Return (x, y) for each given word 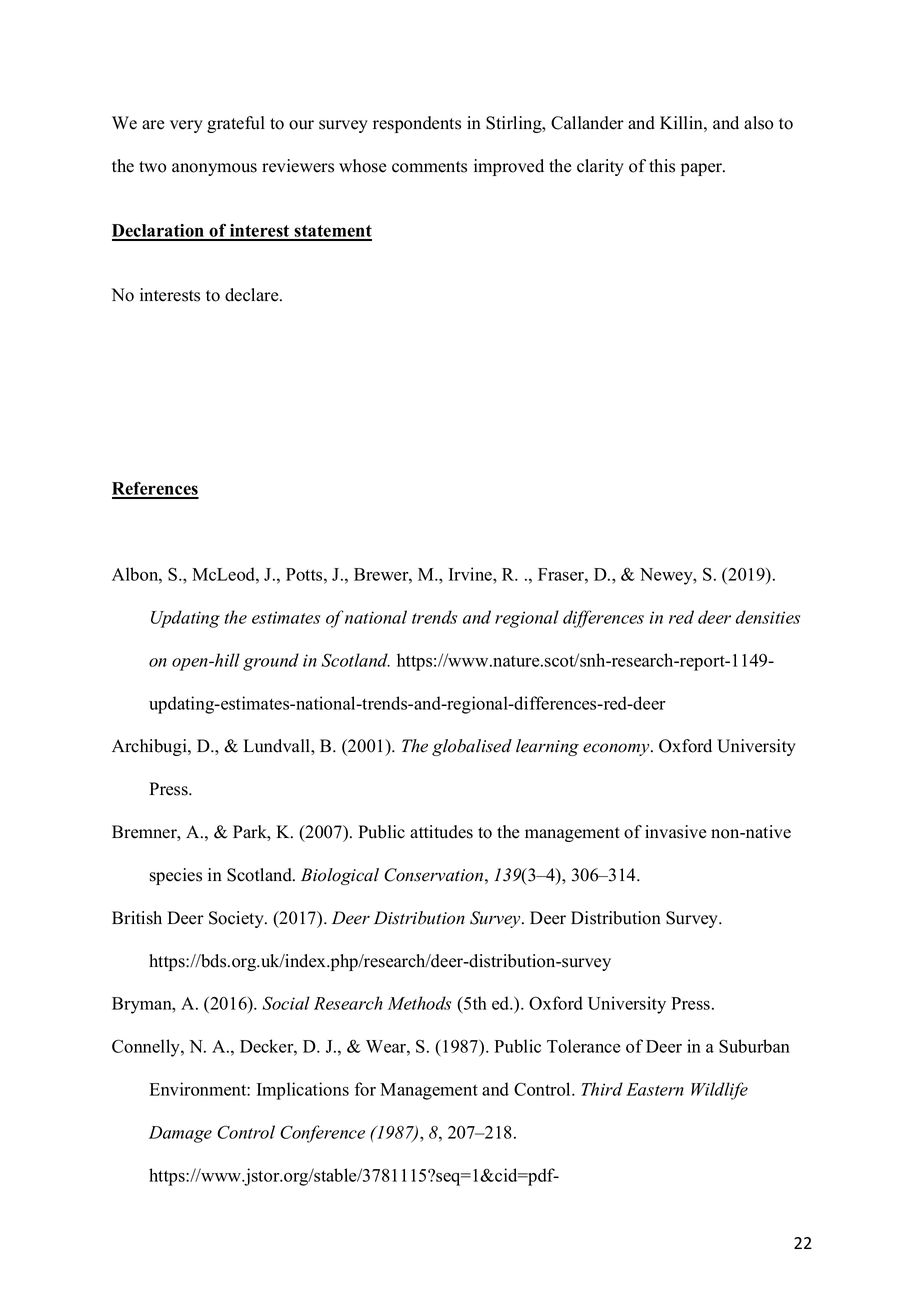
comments (429, 167)
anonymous (214, 169)
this (662, 166)
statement (332, 232)
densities (768, 617)
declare (253, 295)
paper (703, 169)
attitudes (441, 832)
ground (271, 662)
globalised (472, 747)
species (176, 876)
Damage (180, 1134)
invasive (675, 832)
